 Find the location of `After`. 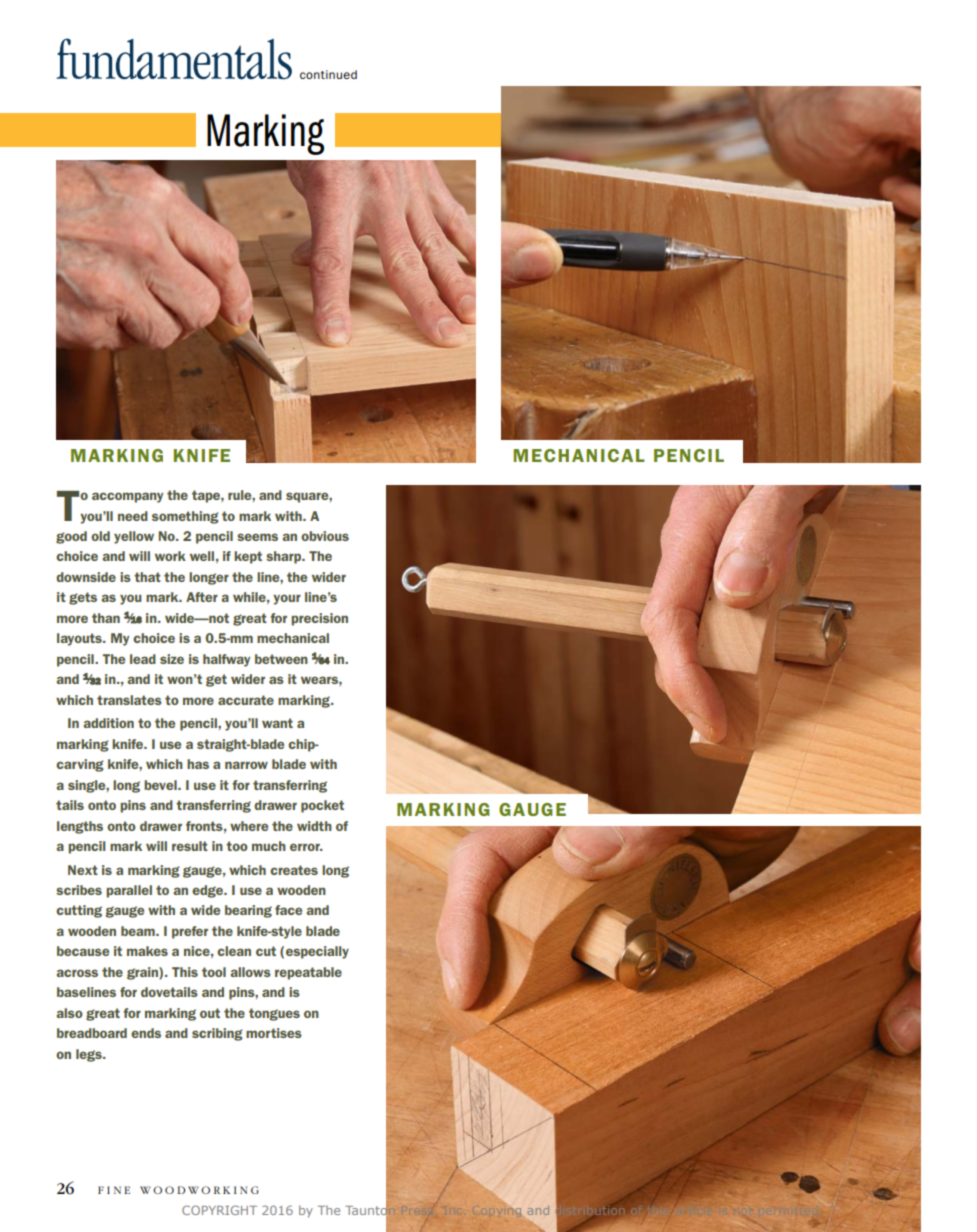

After is located at coordinates (202, 597).
